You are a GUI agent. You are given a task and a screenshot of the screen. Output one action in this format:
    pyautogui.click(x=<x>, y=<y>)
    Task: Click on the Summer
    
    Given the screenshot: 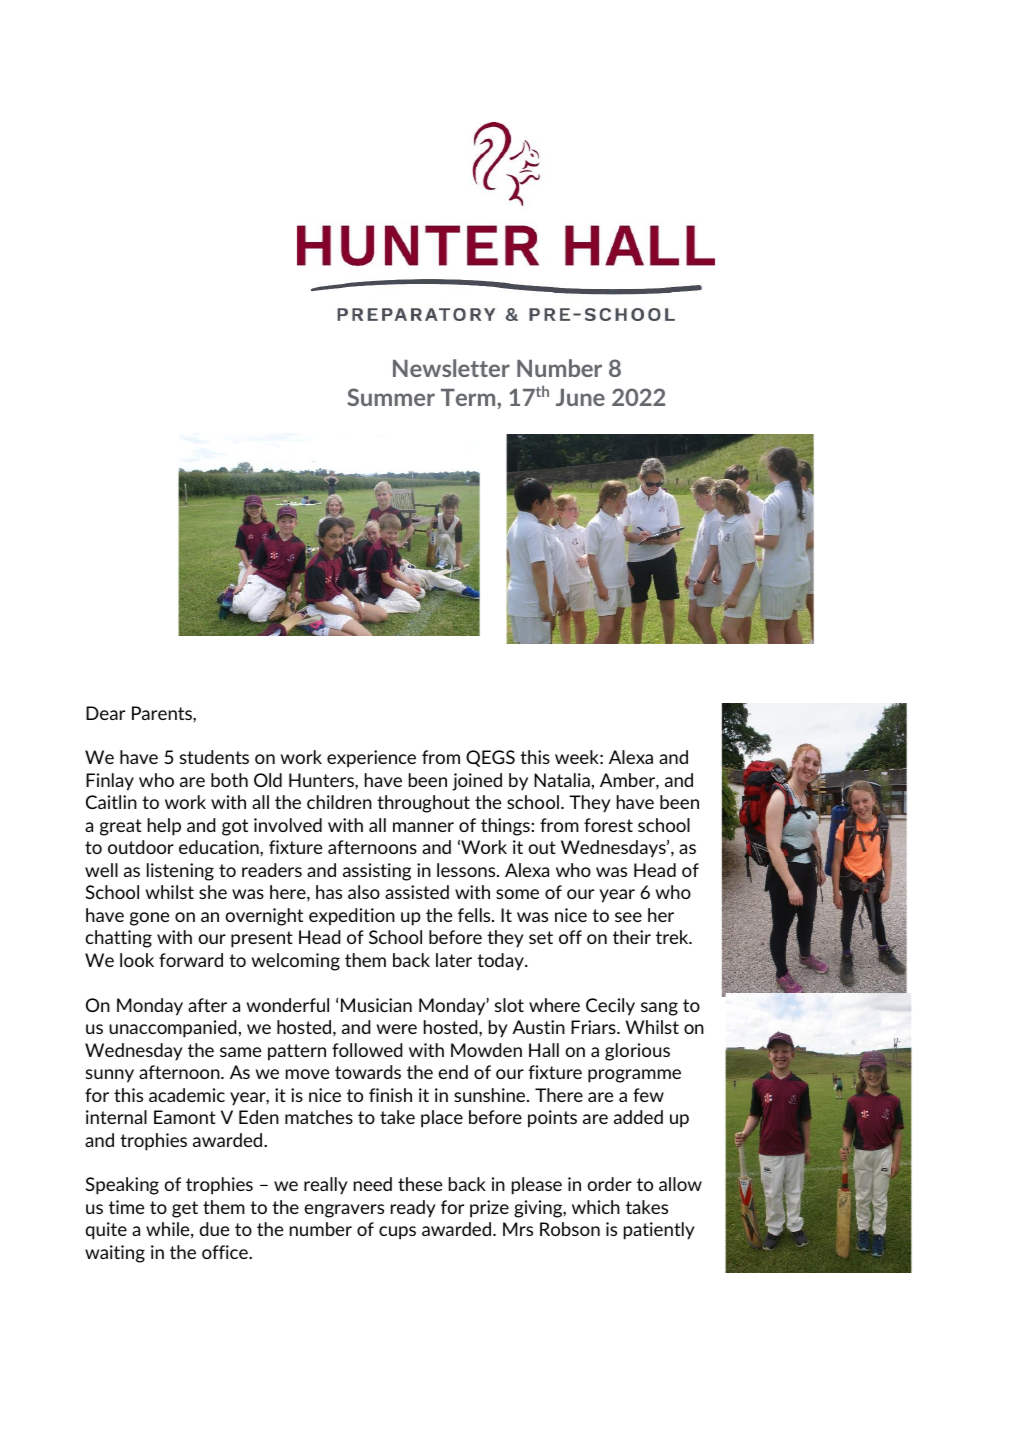 What is the action you would take?
    pyautogui.click(x=391, y=397)
